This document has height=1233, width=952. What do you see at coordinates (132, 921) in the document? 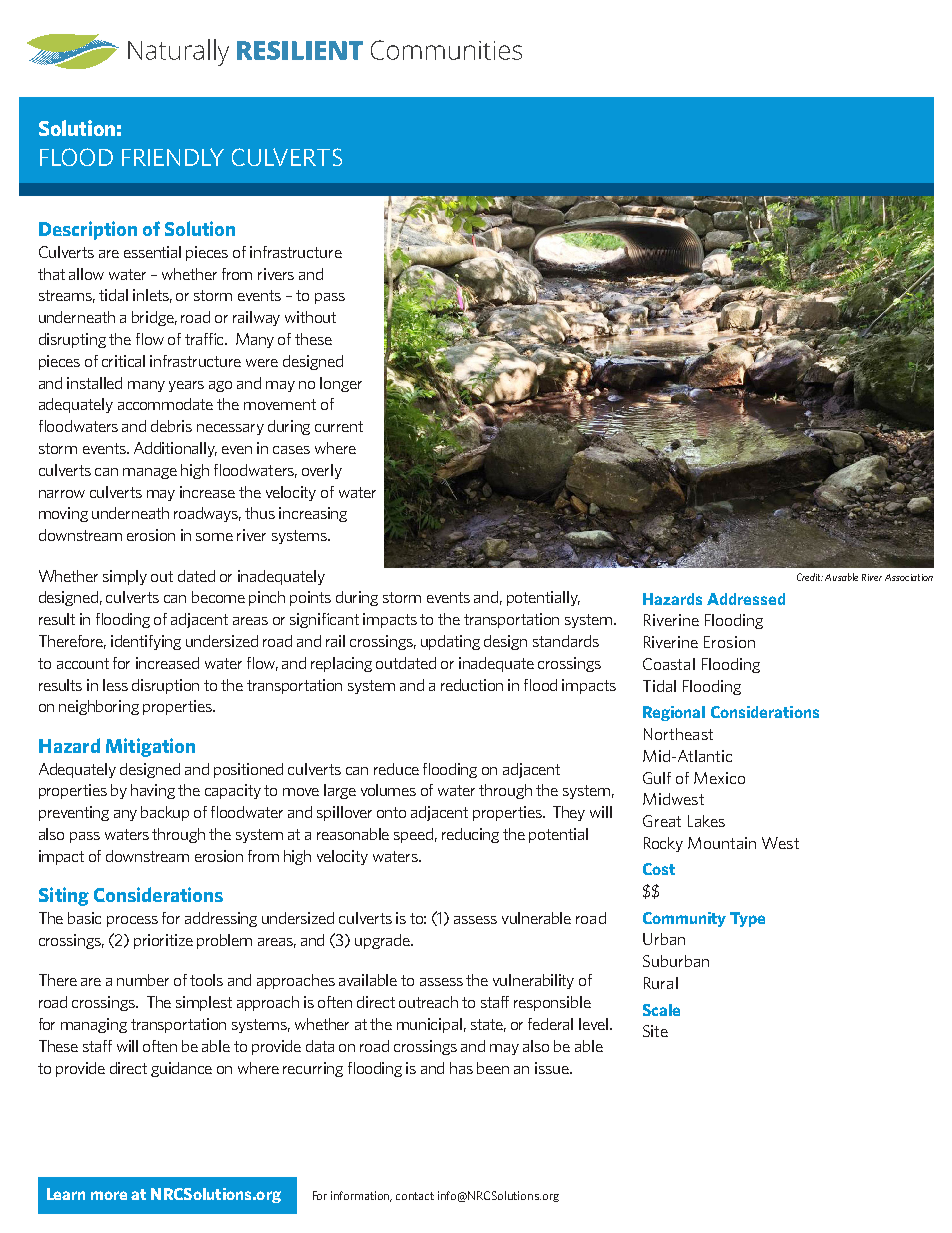
I see `process` at bounding box center [132, 921].
